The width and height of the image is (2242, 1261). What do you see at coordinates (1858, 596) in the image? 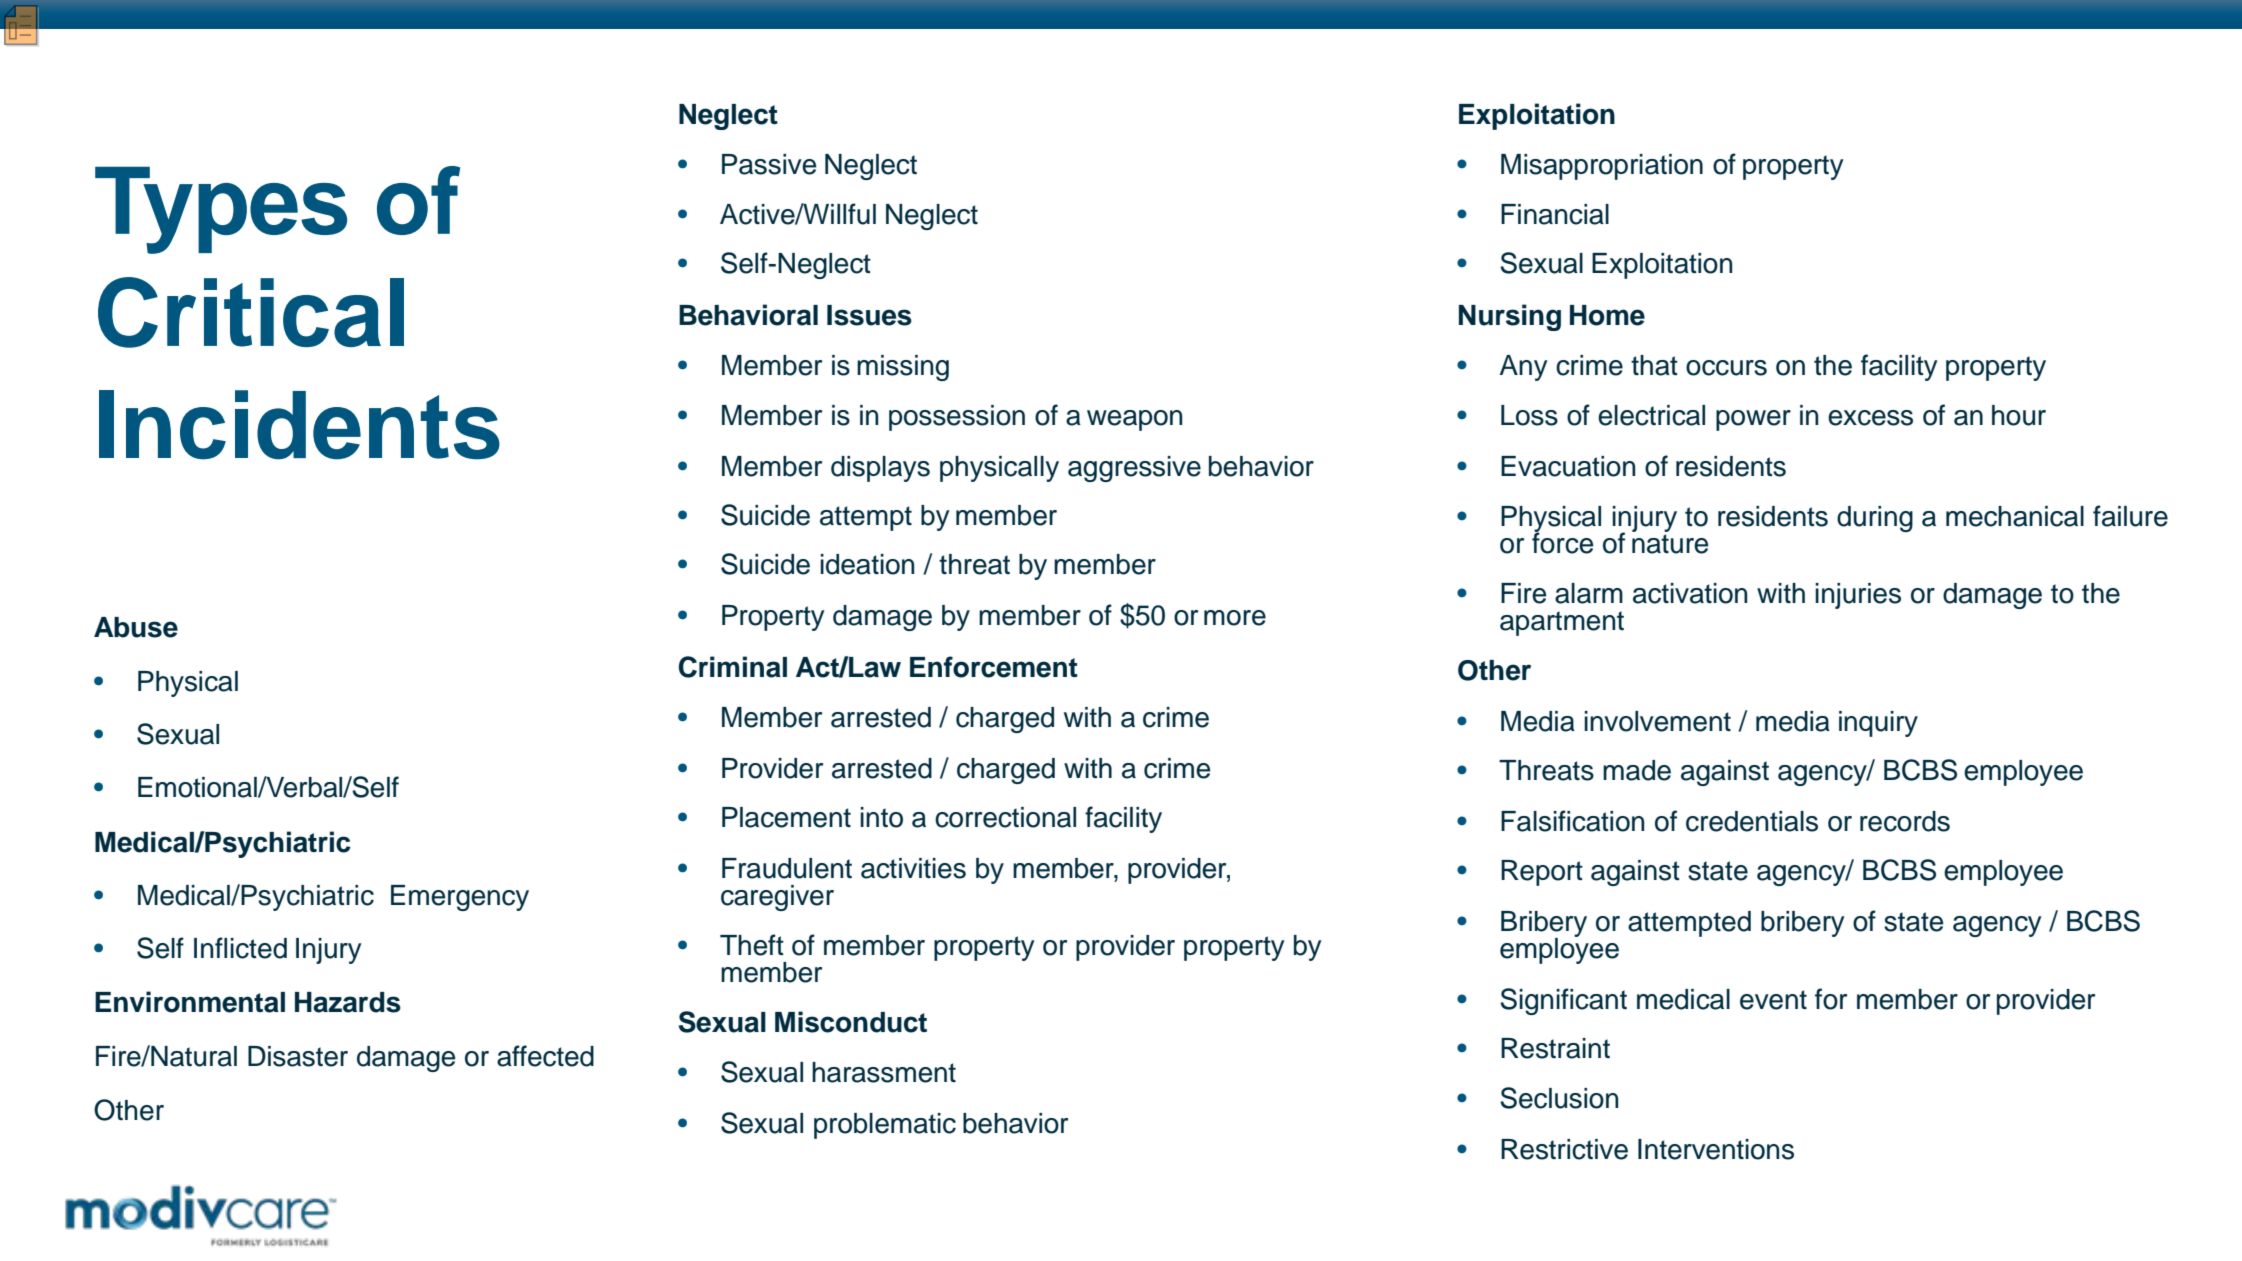
I see `injuries` at bounding box center [1858, 596].
